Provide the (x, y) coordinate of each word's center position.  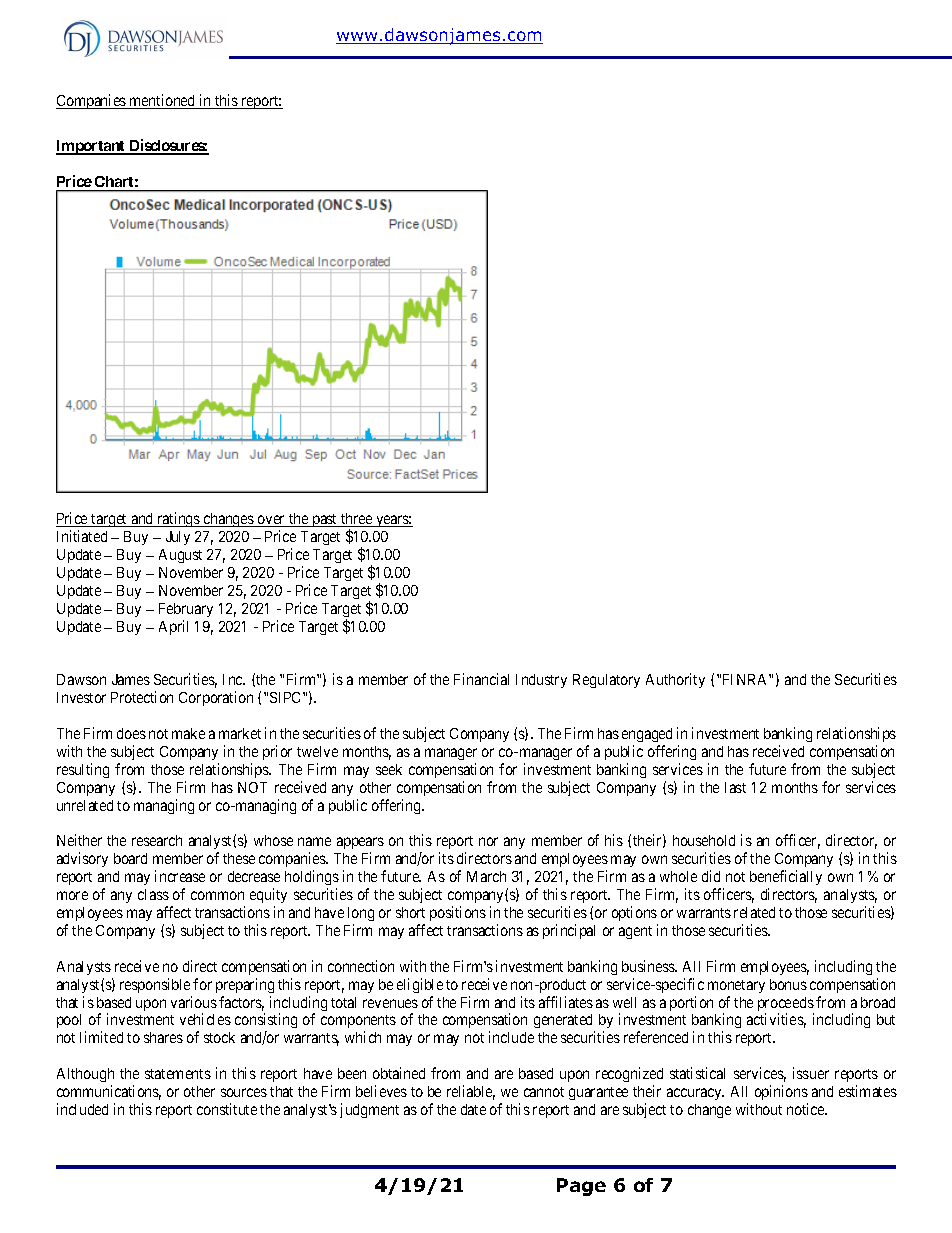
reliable (471, 1092)
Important (92, 147)
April (173, 627)
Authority (675, 680)
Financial (481, 679)
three (356, 520)
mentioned (163, 101)
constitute (227, 1109)
